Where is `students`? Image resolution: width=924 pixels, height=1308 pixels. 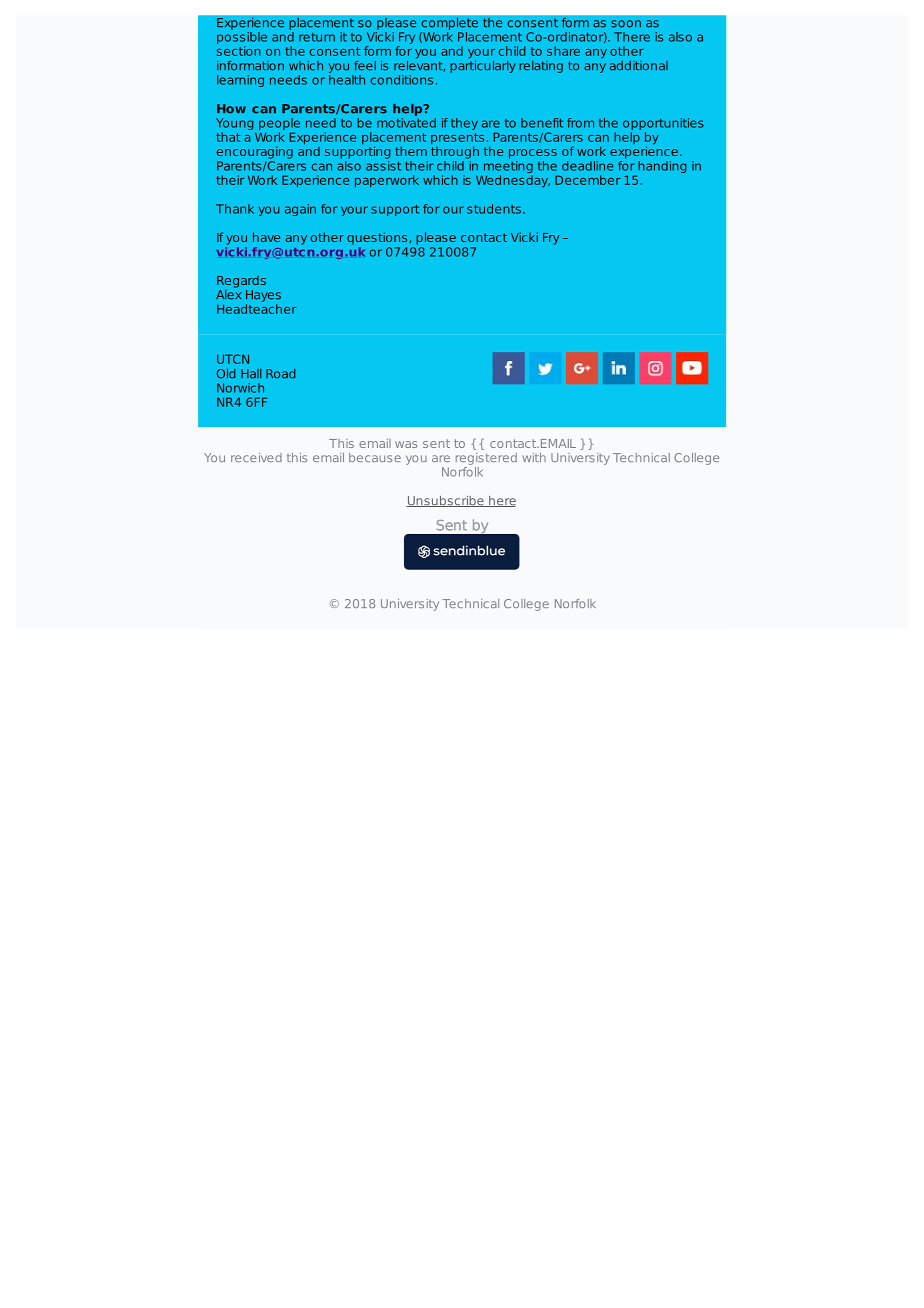 students is located at coordinates (494, 209).
